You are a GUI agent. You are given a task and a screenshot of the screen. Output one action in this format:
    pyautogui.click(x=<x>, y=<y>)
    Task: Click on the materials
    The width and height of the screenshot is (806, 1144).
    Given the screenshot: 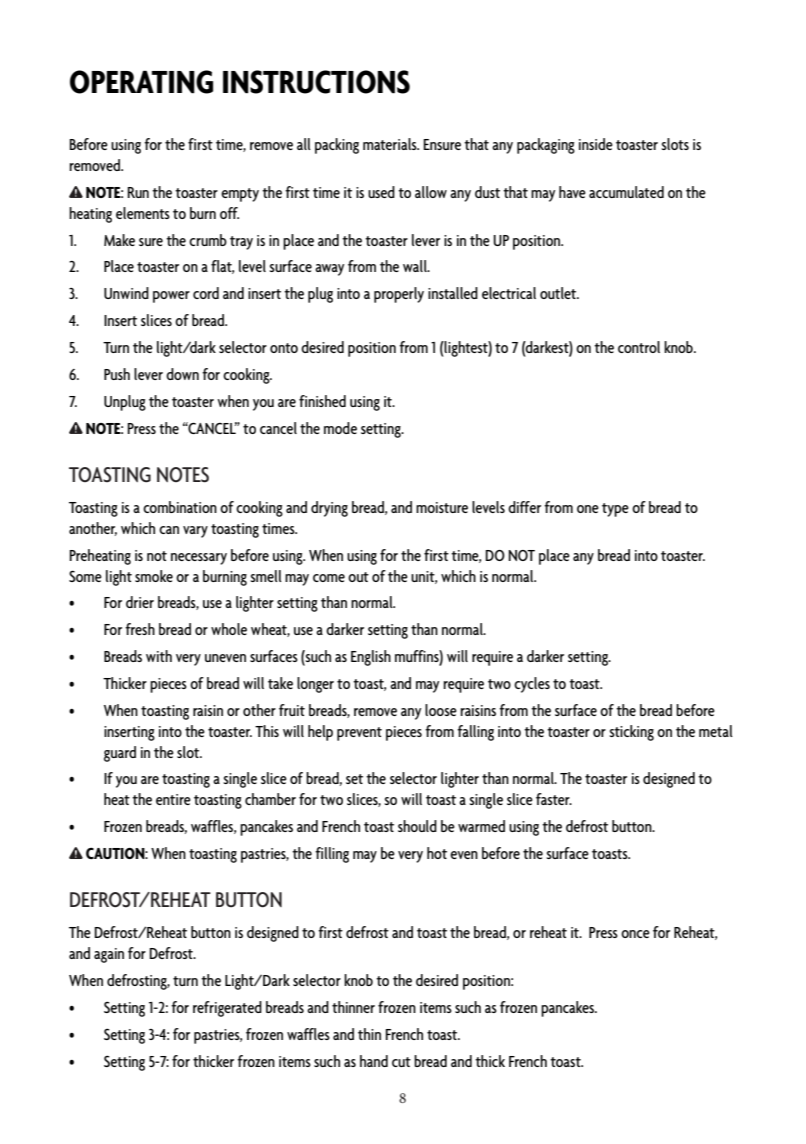 What is the action you would take?
    pyautogui.click(x=391, y=144)
